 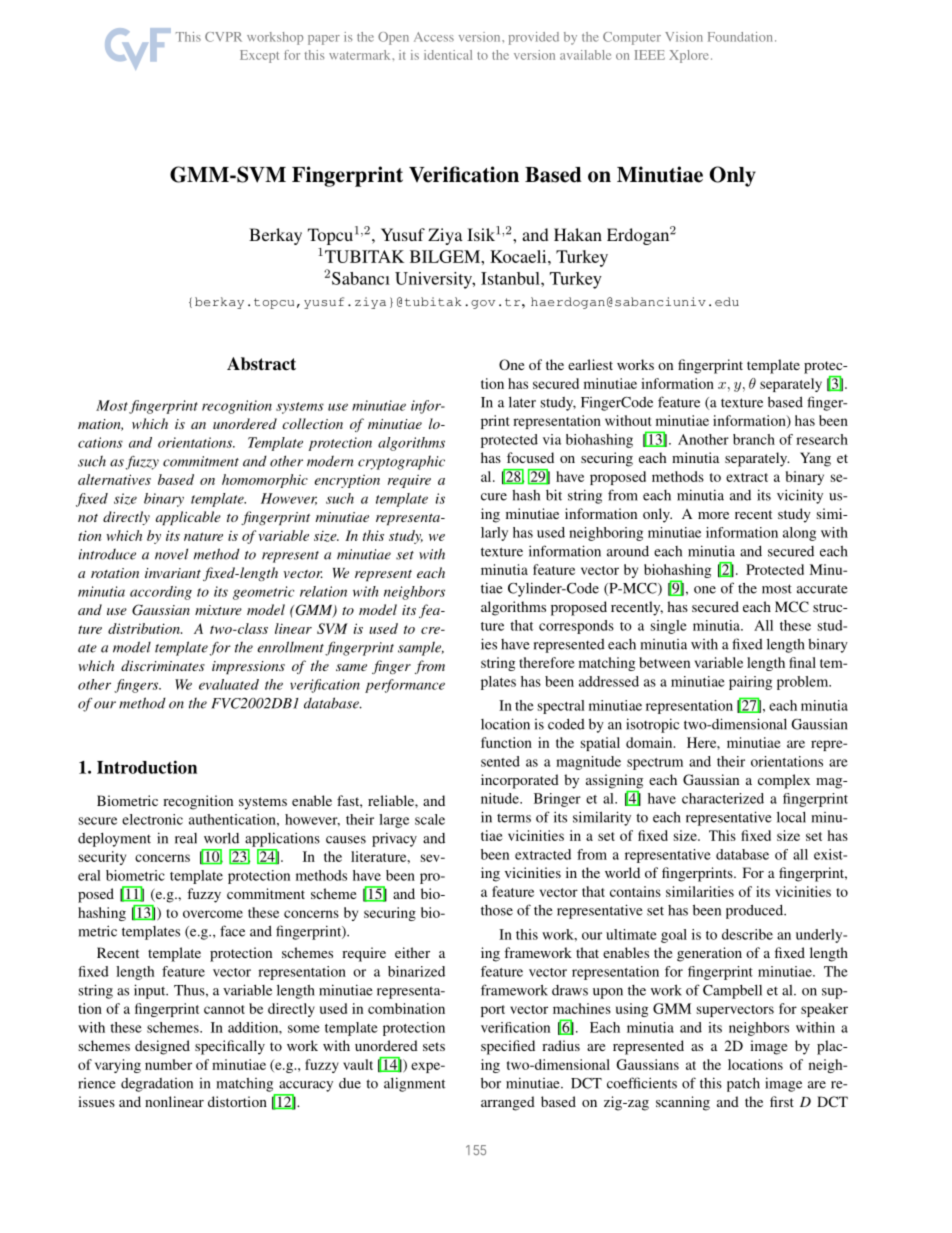 What do you see at coordinates (430, 819) in the image?
I see `scale` at bounding box center [430, 819].
